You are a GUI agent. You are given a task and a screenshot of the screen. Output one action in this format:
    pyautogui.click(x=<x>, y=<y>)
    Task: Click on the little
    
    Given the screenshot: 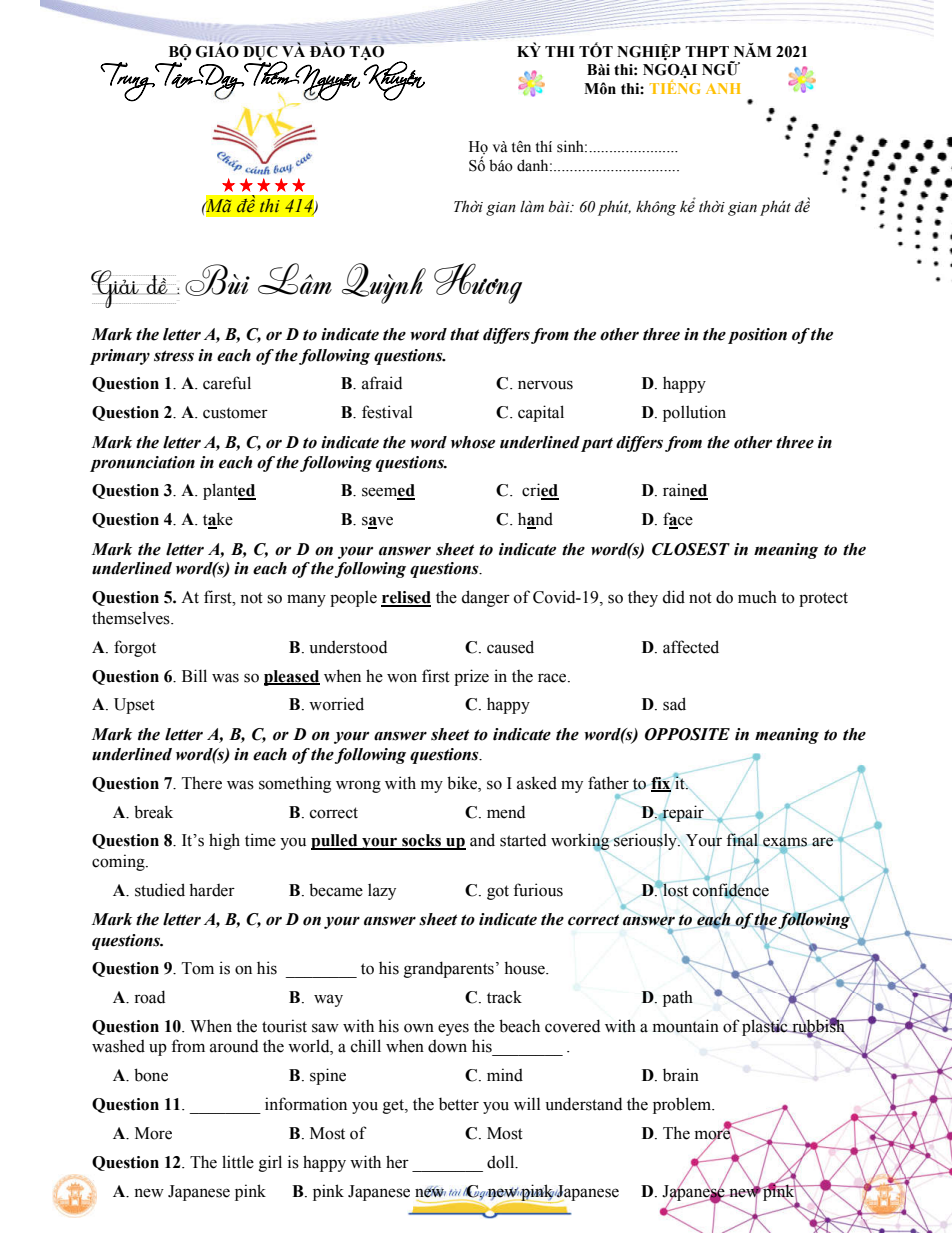 What is the action you would take?
    pyautogui.click(x=238, y=1162)
